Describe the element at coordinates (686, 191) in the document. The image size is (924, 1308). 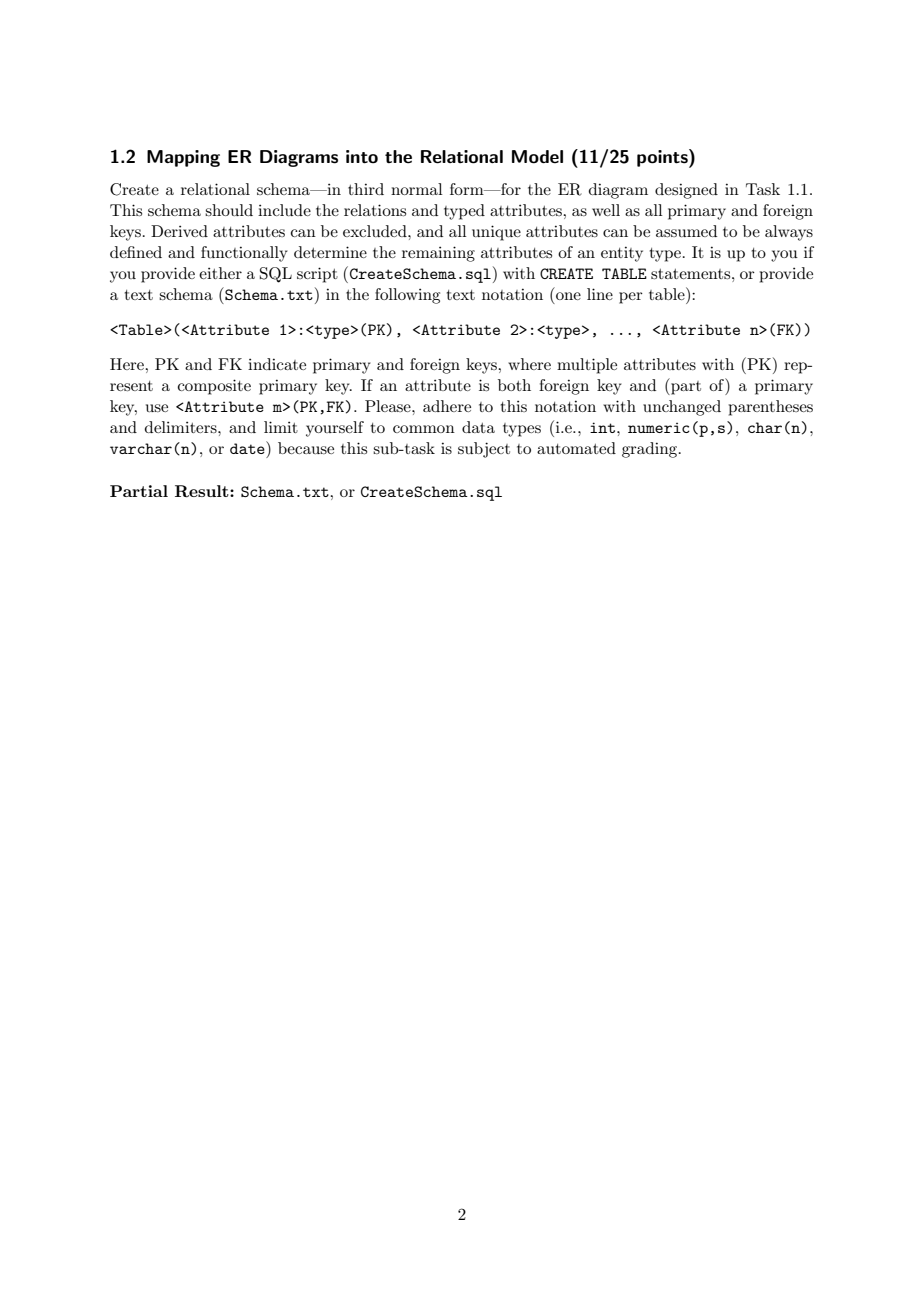
I see `designed` at that location.
